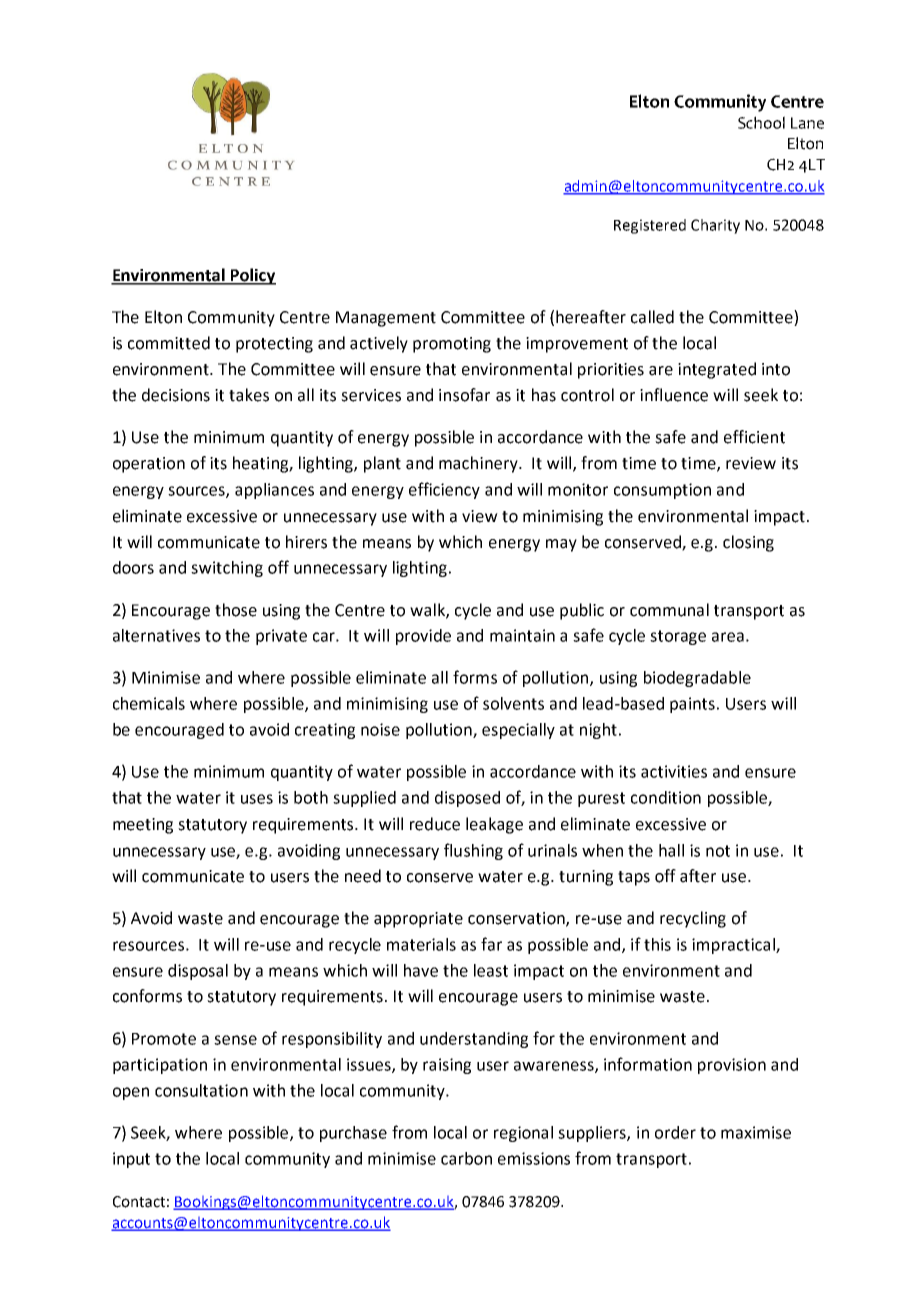  I want to click on consultation, so click(201, 1090).
